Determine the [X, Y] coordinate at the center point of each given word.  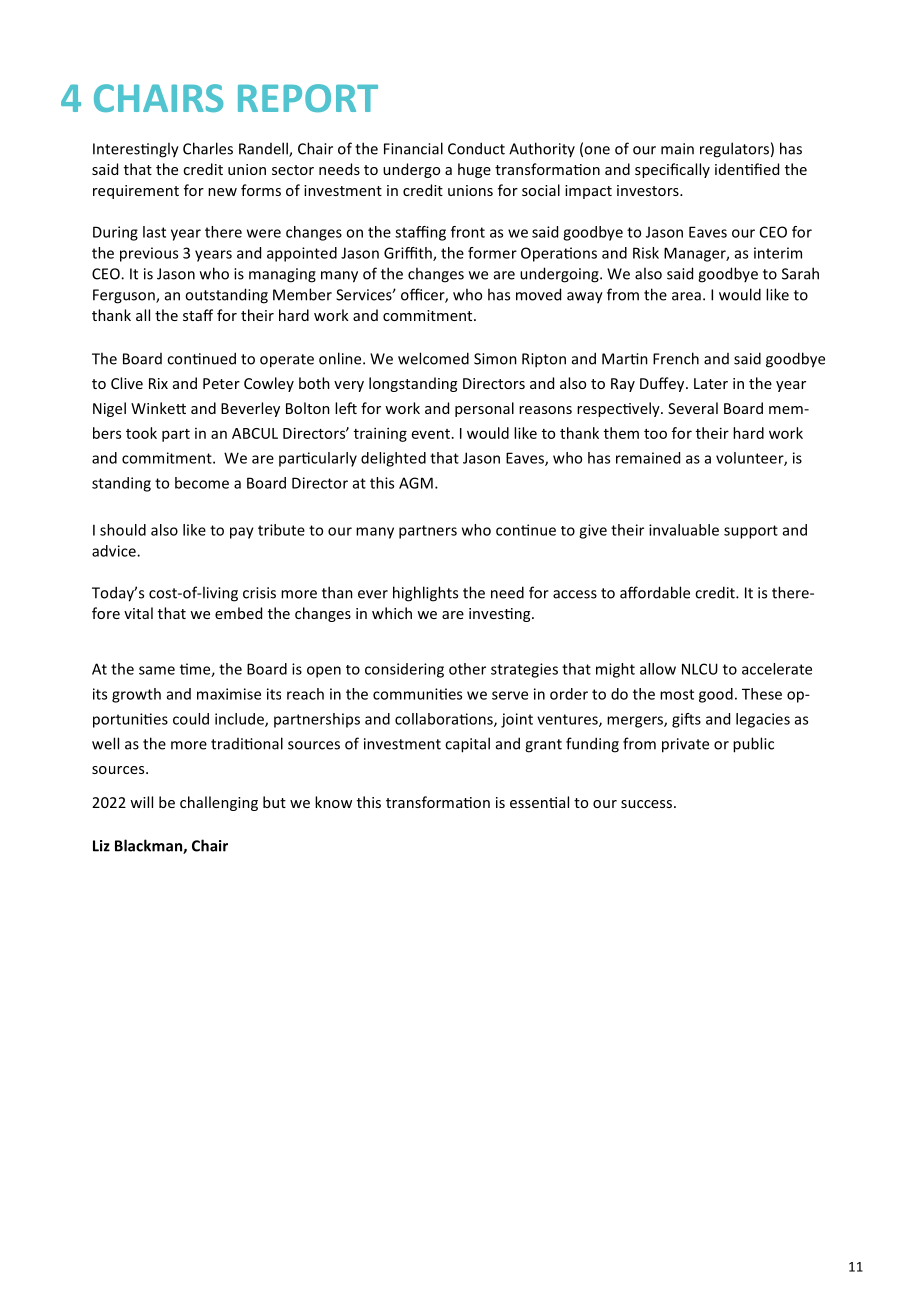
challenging [219, 803]
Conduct [476, 148]
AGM [416, 483]
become [202, 483]
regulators [734, 150]
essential [539, 802]
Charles [208, 148]
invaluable [684, 530]
